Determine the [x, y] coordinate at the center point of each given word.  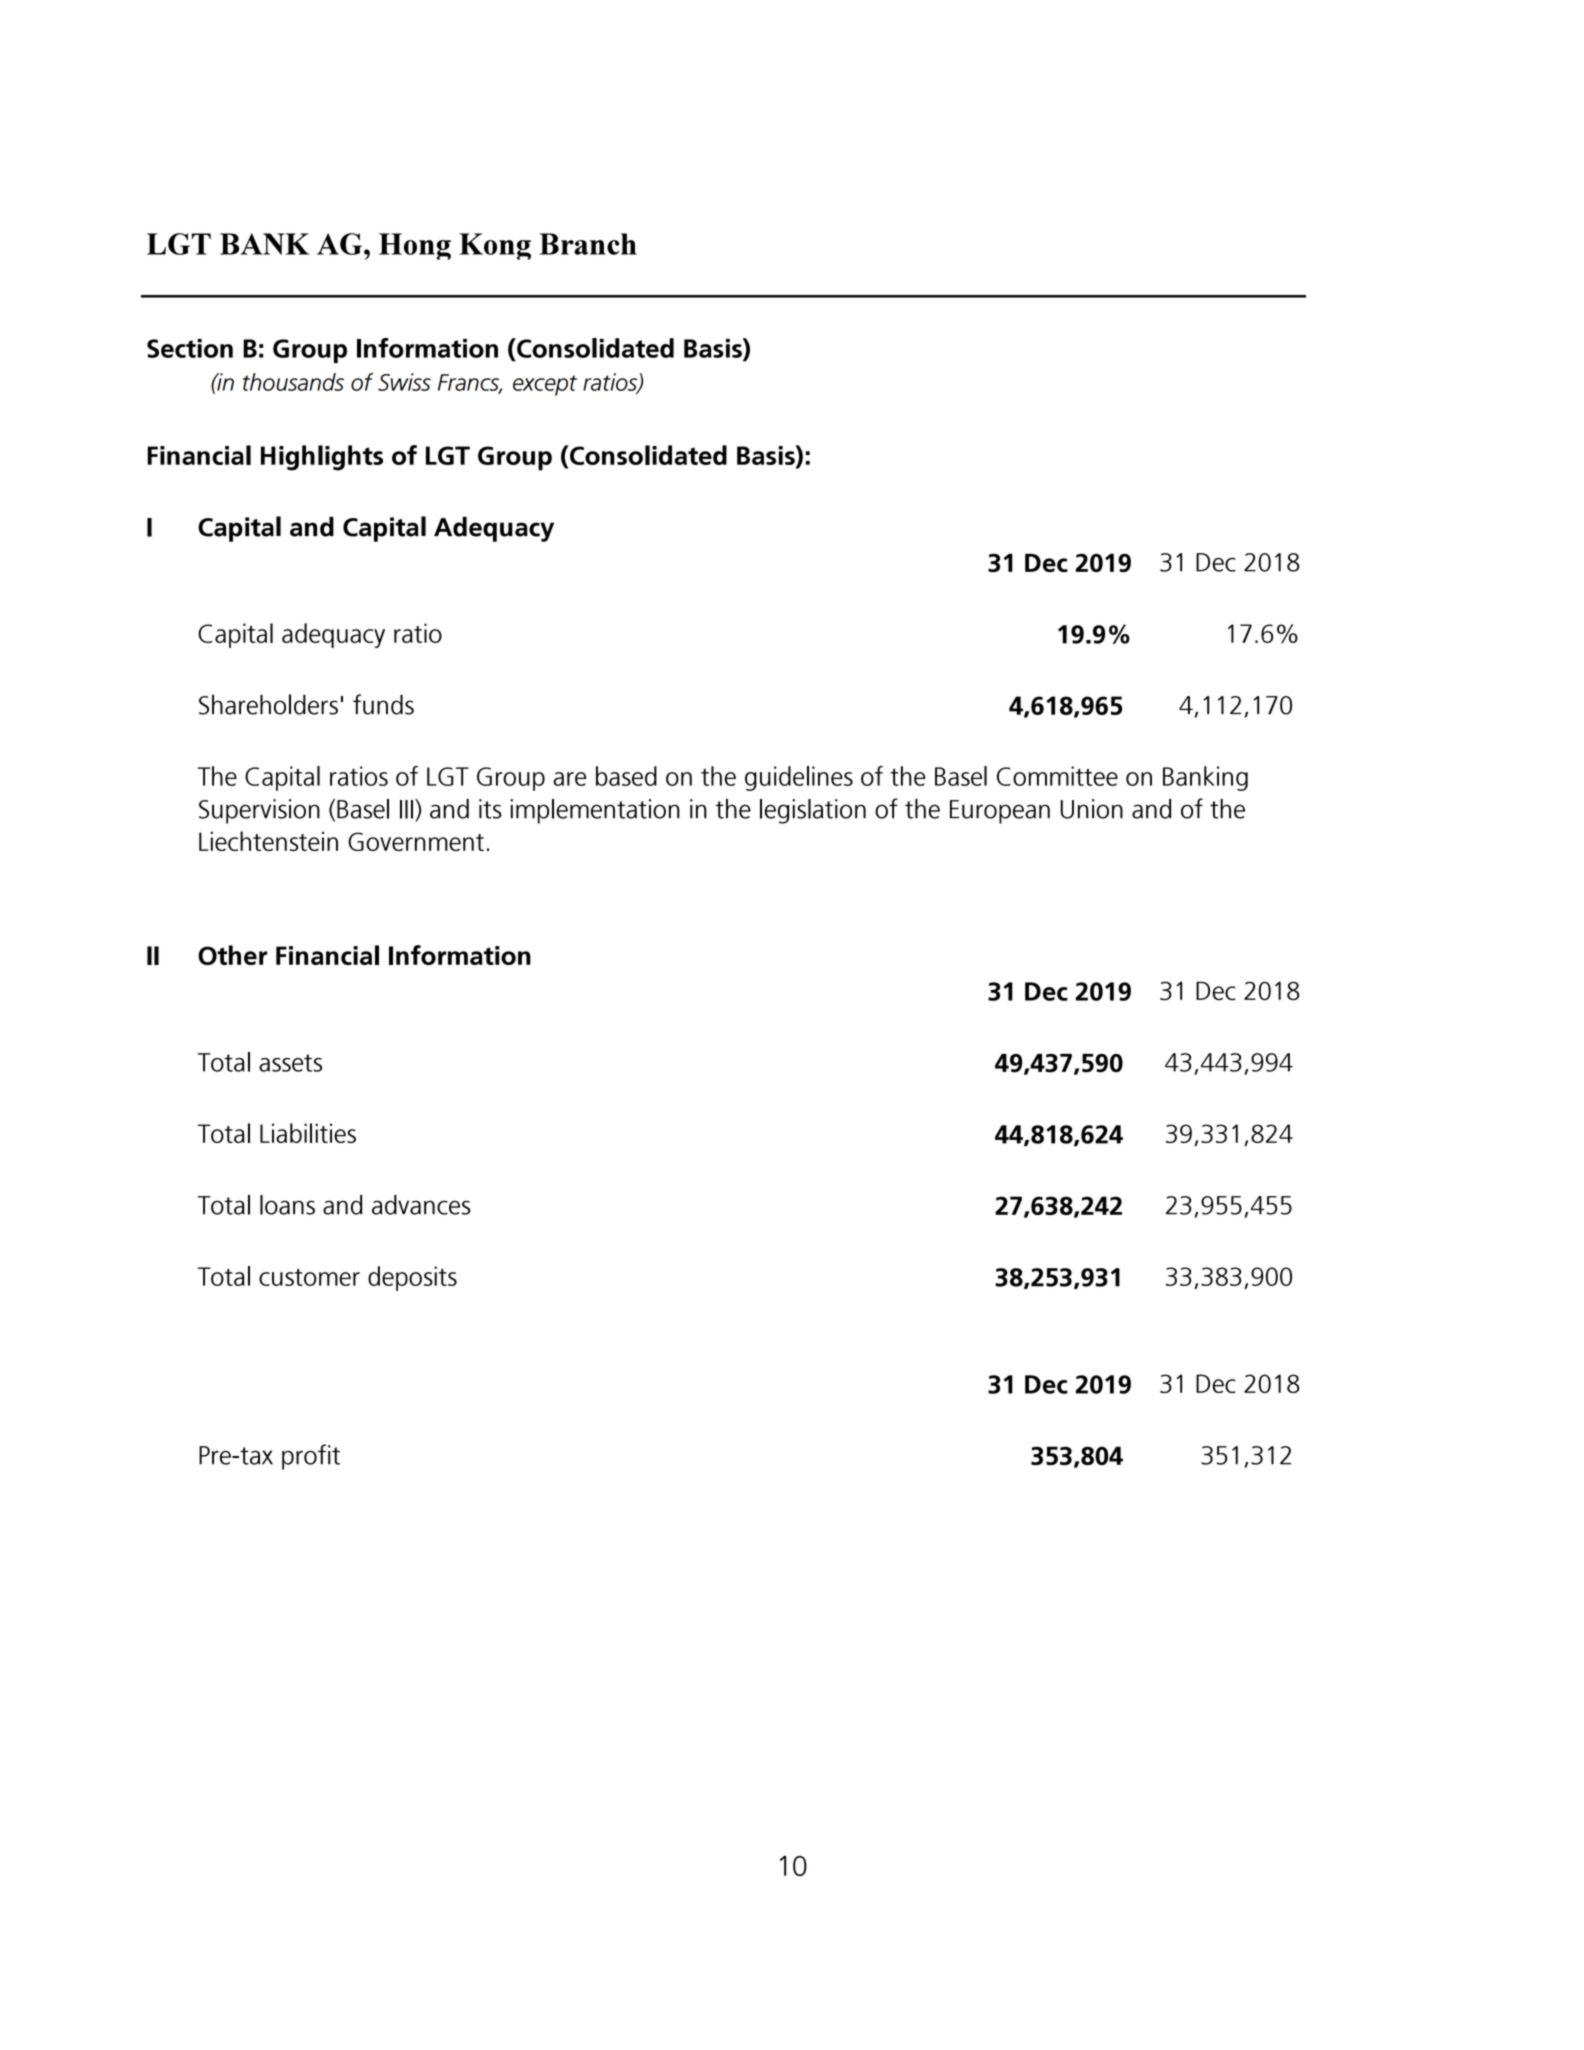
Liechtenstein [268, 841]
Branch [588, 244]
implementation [595, 811]
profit [311, 1457]
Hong [415, 246]
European [1000, 812]
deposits [412, 1278]
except [545, 385]
